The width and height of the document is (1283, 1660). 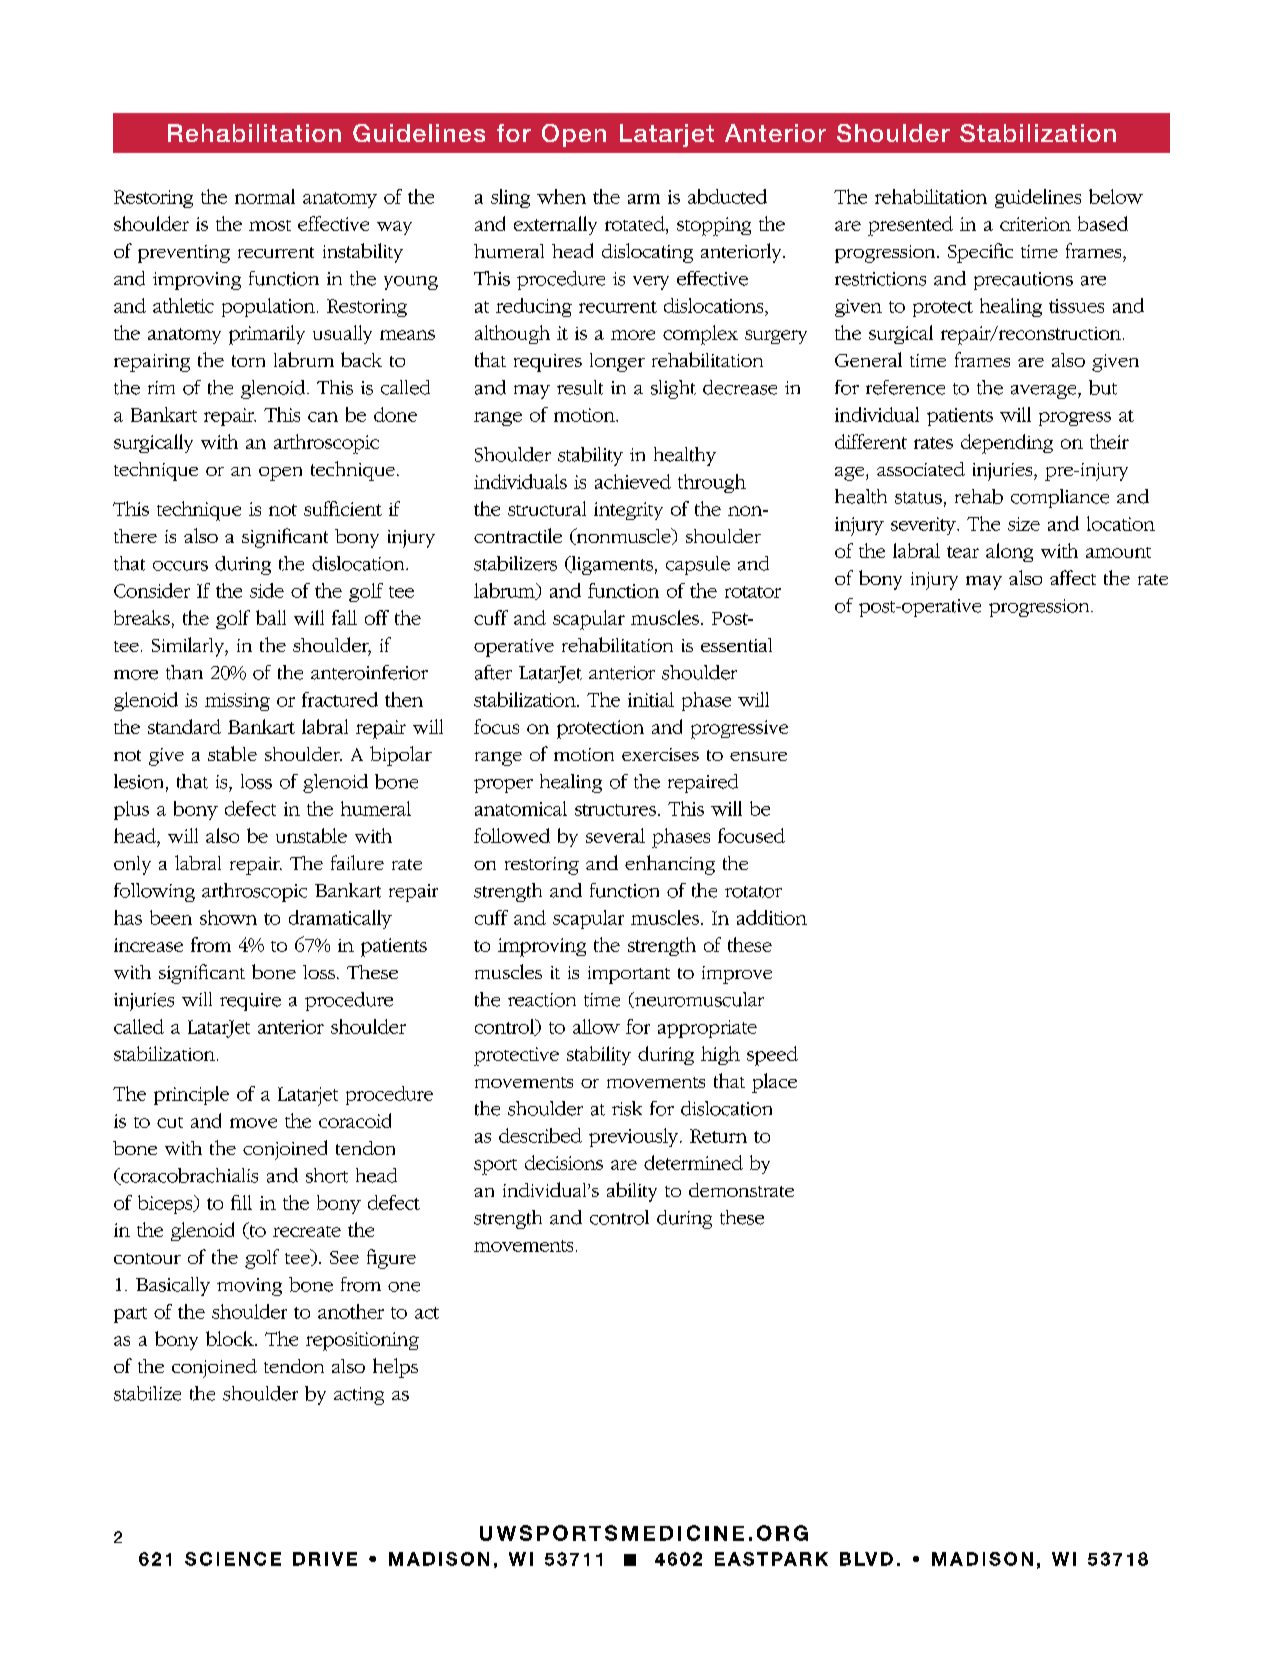 I want to click on decisions, so click(x=564, y=1162).
